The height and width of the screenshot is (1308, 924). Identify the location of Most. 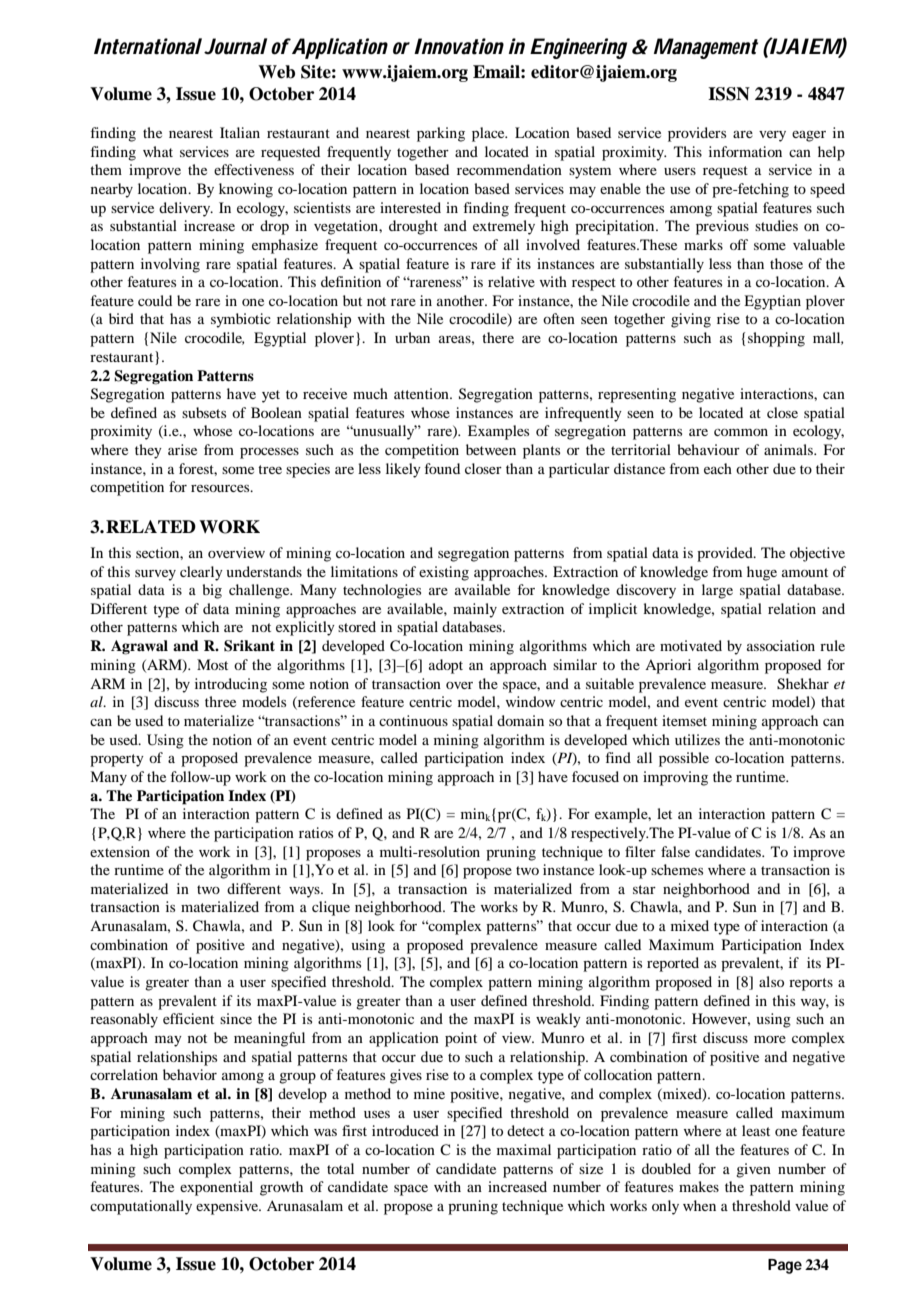
(212, 664).
